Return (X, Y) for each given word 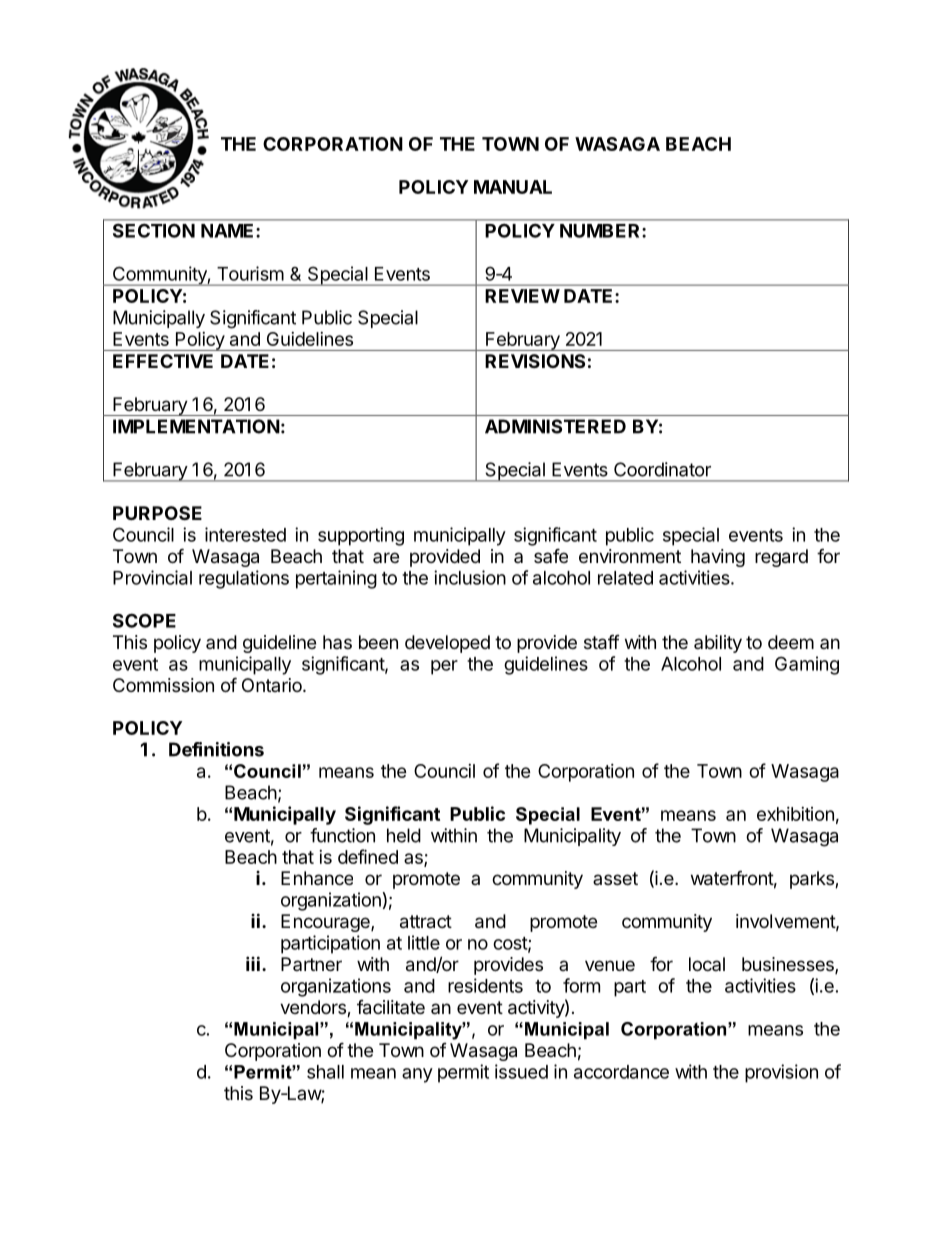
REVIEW (522, 296)
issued (521, 1071)
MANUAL (513, 187)
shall (325, 1072)
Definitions (216, 749)
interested (245, 534)
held (404, 835)
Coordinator (662, 469)
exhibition (795, 814)
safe (551, 555)
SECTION (154, 231)
